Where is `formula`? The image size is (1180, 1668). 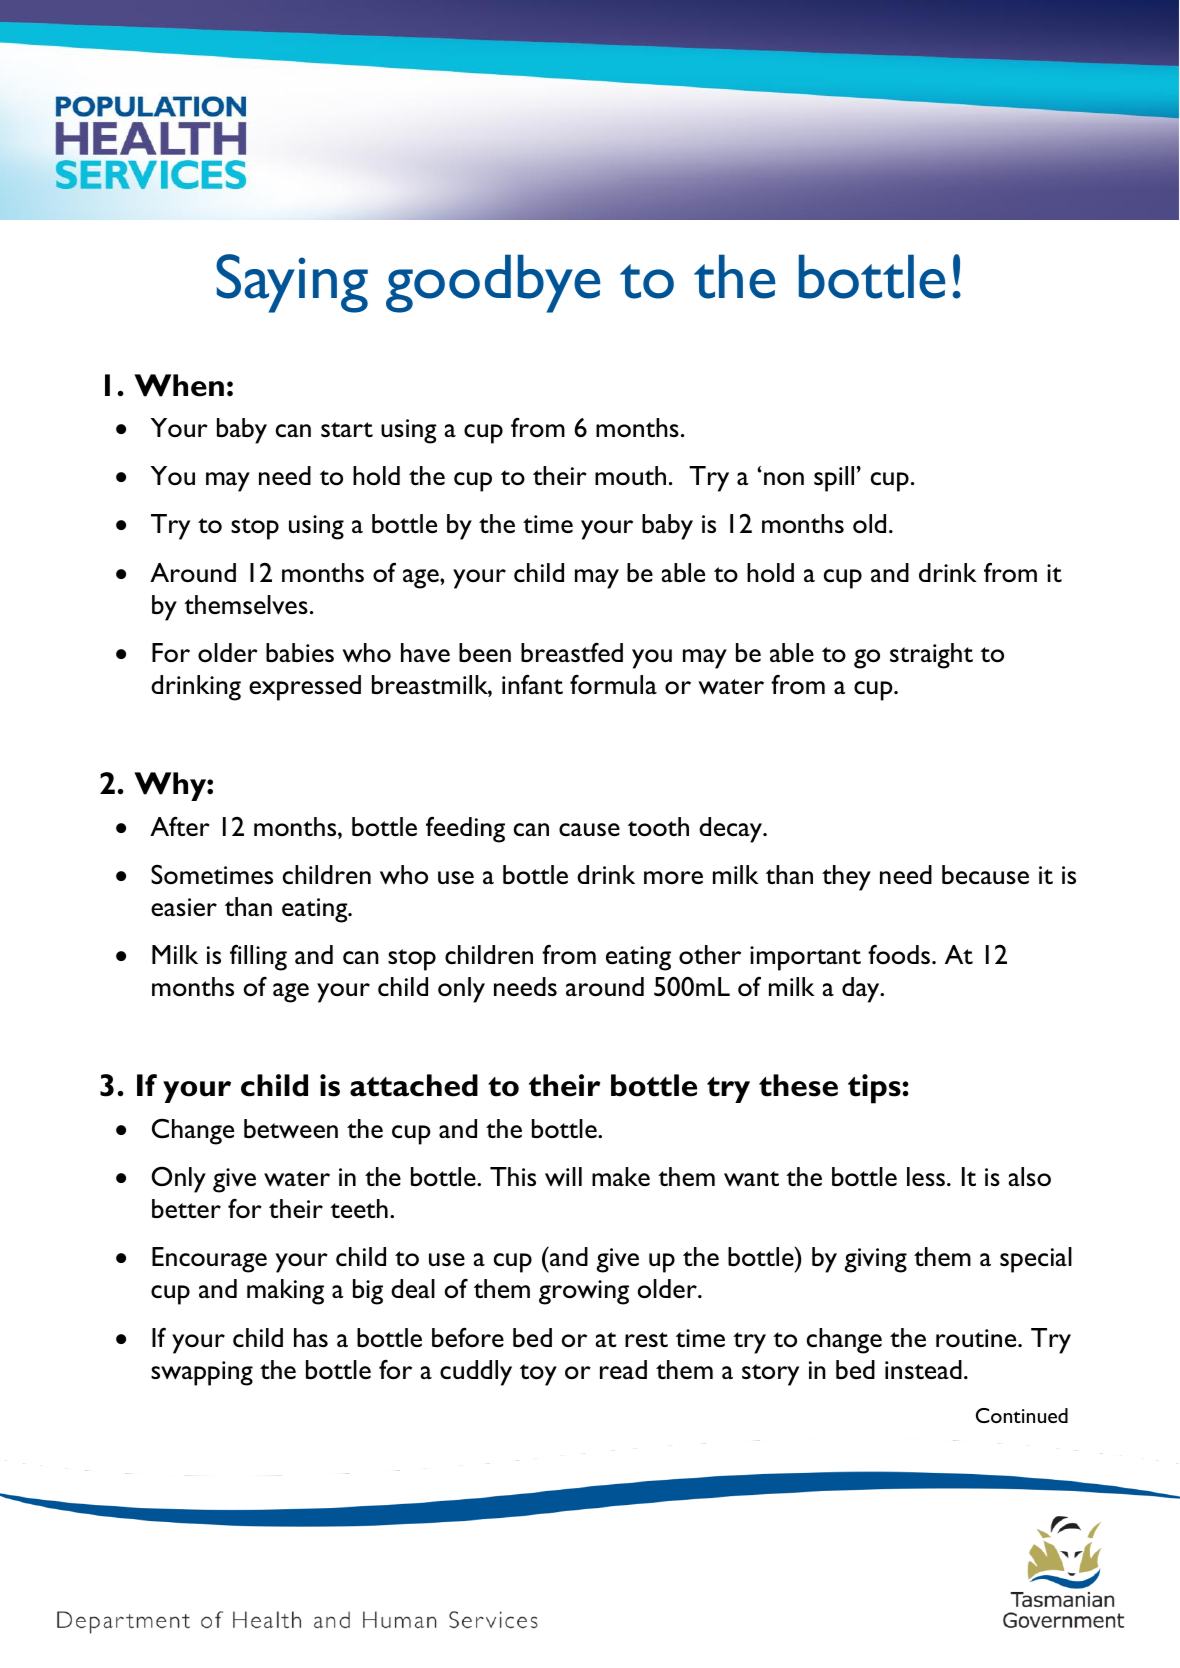 formula is located at coordinates (613, 684).
